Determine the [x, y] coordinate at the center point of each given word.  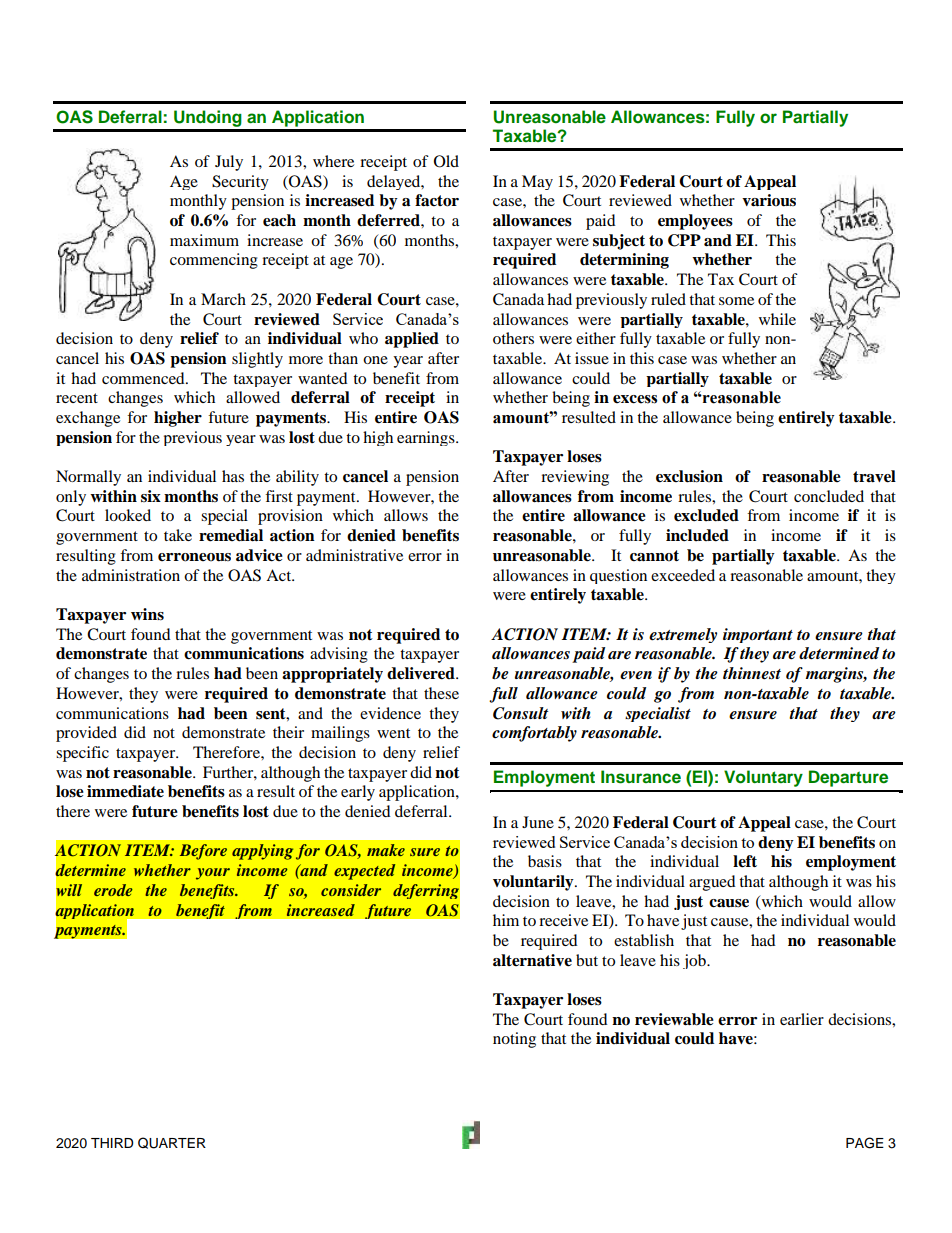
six [151, 496]
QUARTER [172, 1143]
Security [240, 182]
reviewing [575, 478]
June [538, 822]
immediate [125, 791]
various [769, 200]
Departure [848, 778]
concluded [829, 496]
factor [437, 200]
